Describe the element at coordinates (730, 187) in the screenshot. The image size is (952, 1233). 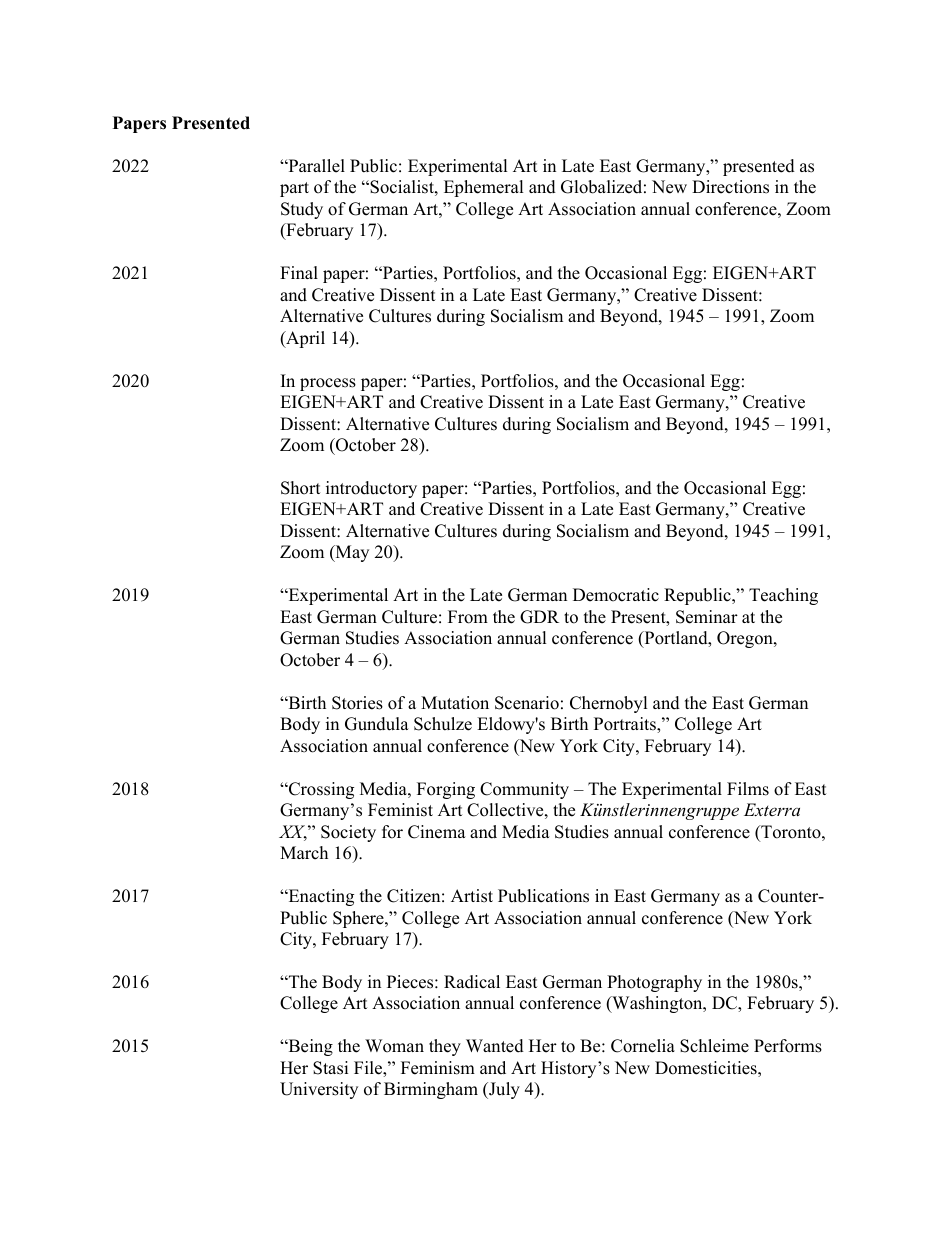
I see `Directions` at that location.
